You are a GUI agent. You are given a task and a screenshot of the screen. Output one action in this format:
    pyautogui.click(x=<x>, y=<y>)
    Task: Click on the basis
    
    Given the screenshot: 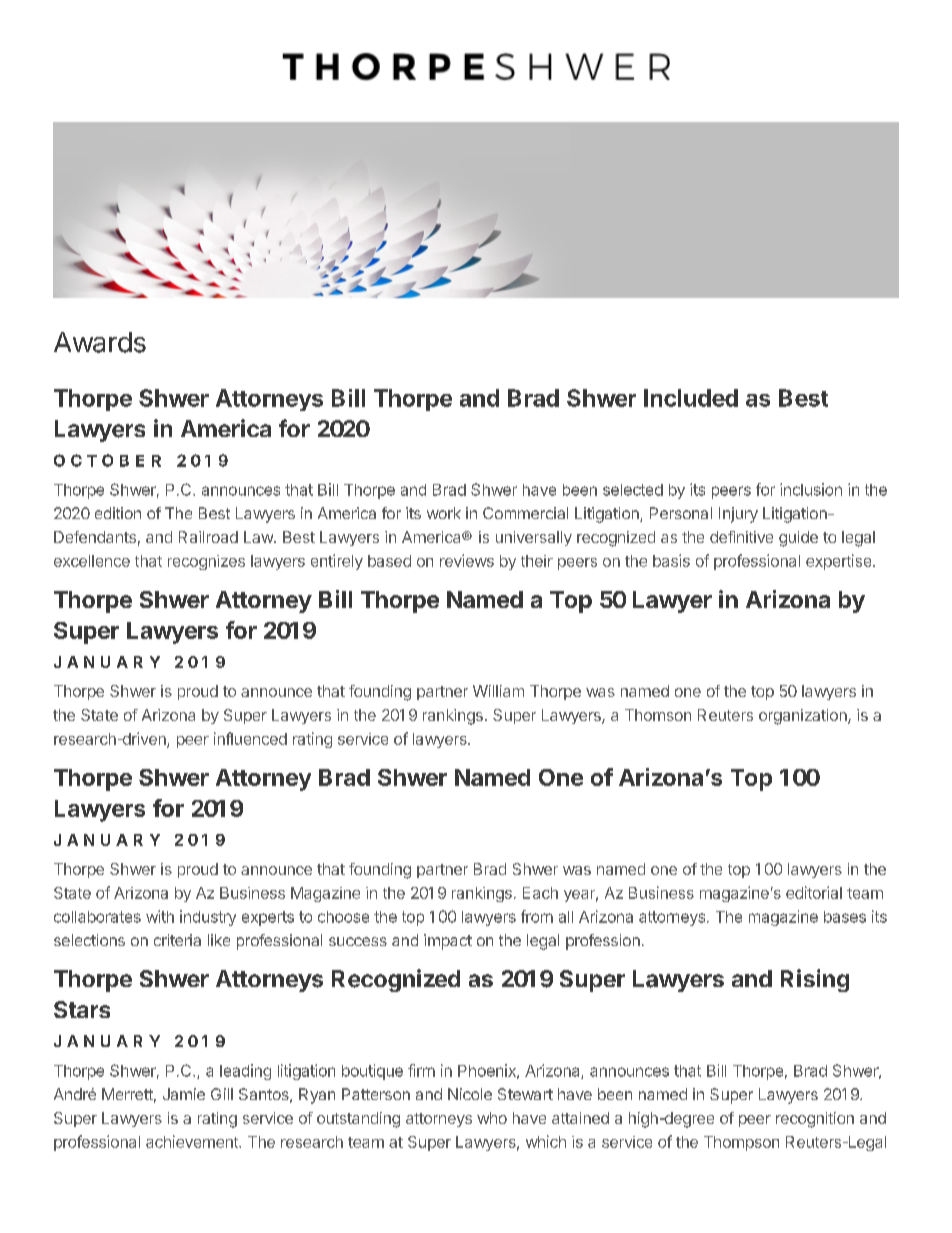 What is the action you would take?
    pyautogui.click(x=671, y=560)
